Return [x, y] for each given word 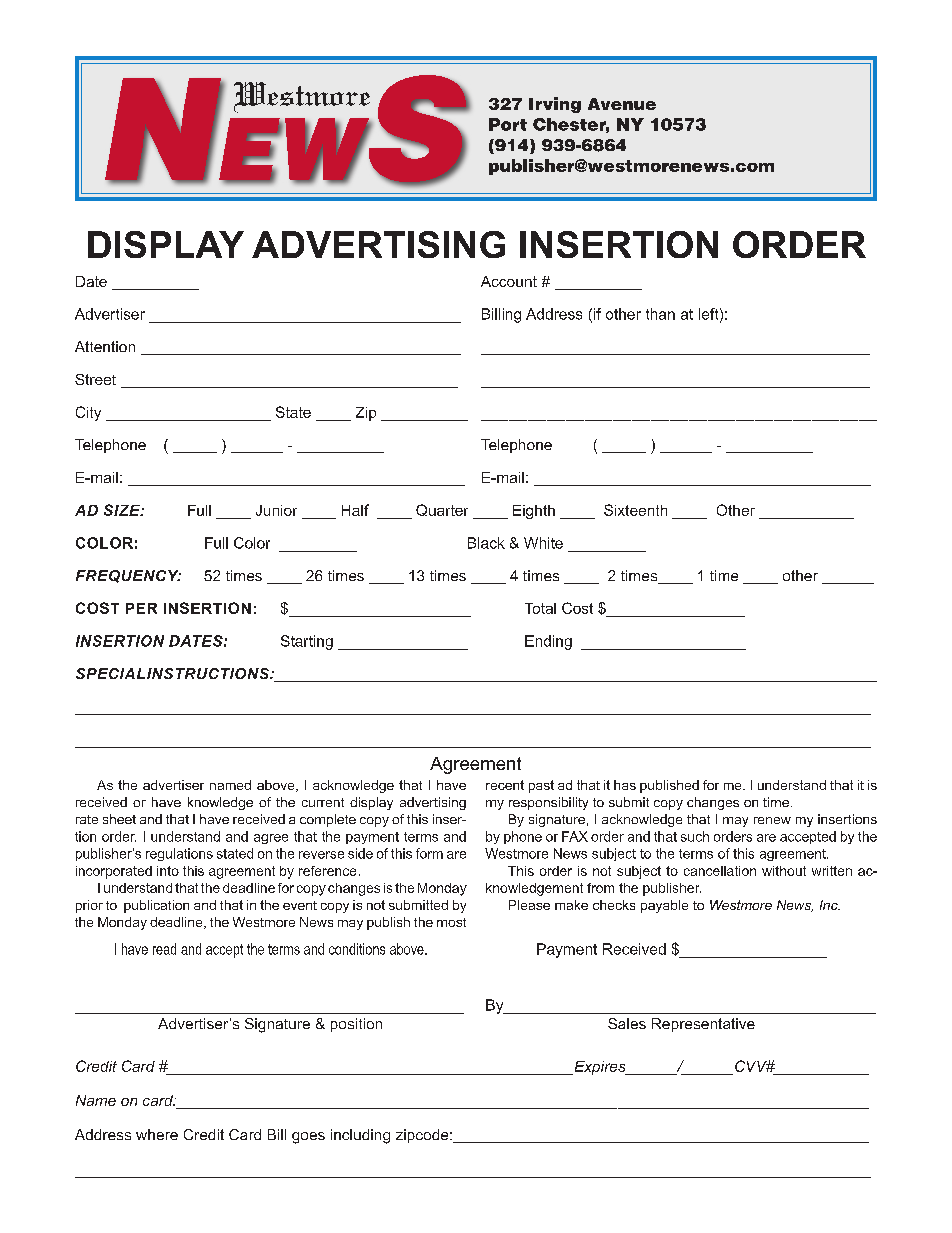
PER [141, 608]
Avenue [622, 104]
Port [508, 124]
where [157, 1134]
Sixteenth [635, 510]
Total [540, 608]
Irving [555, 105]
